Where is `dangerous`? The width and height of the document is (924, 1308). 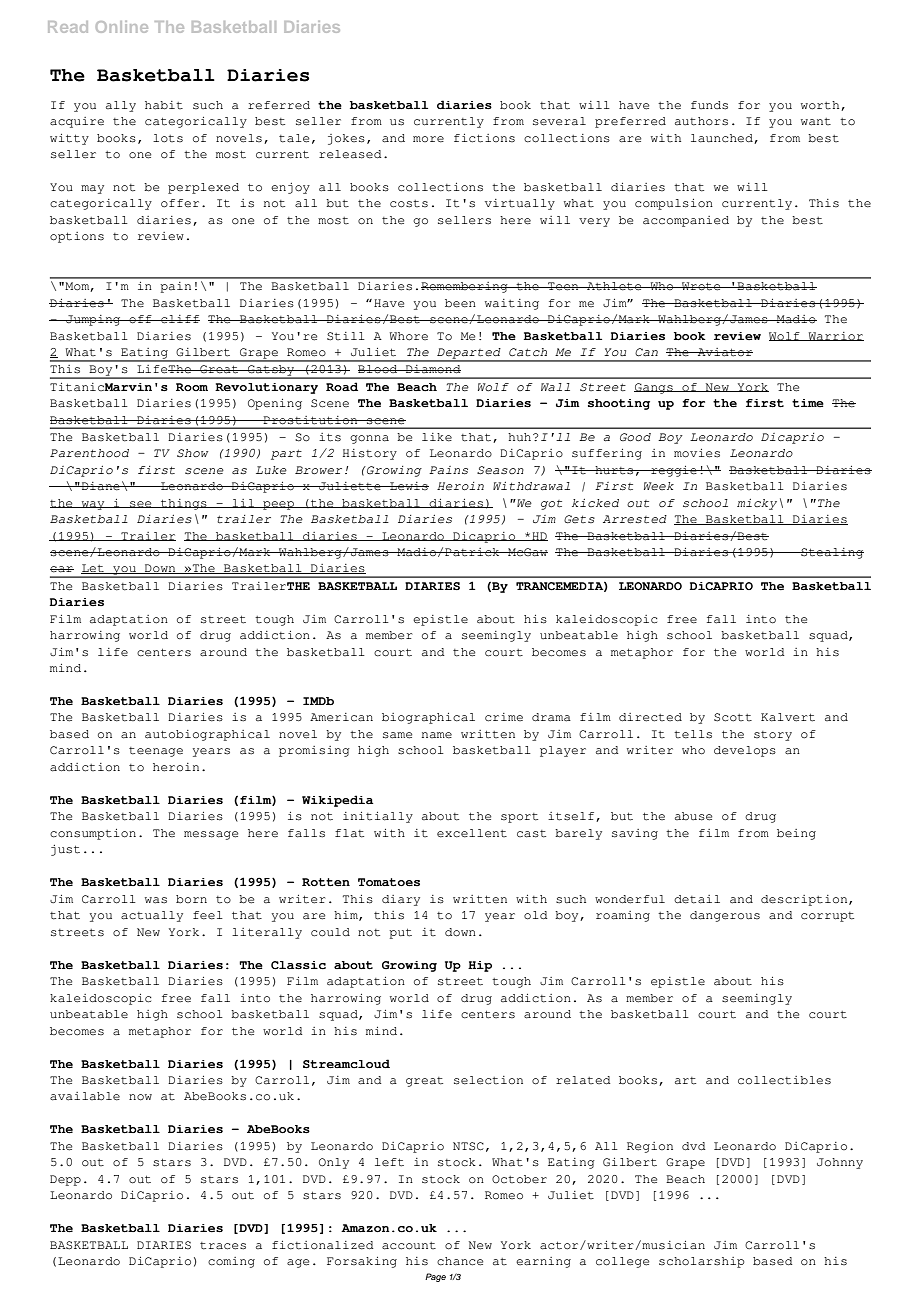
dangerous is located at coordinates (725, 916).
